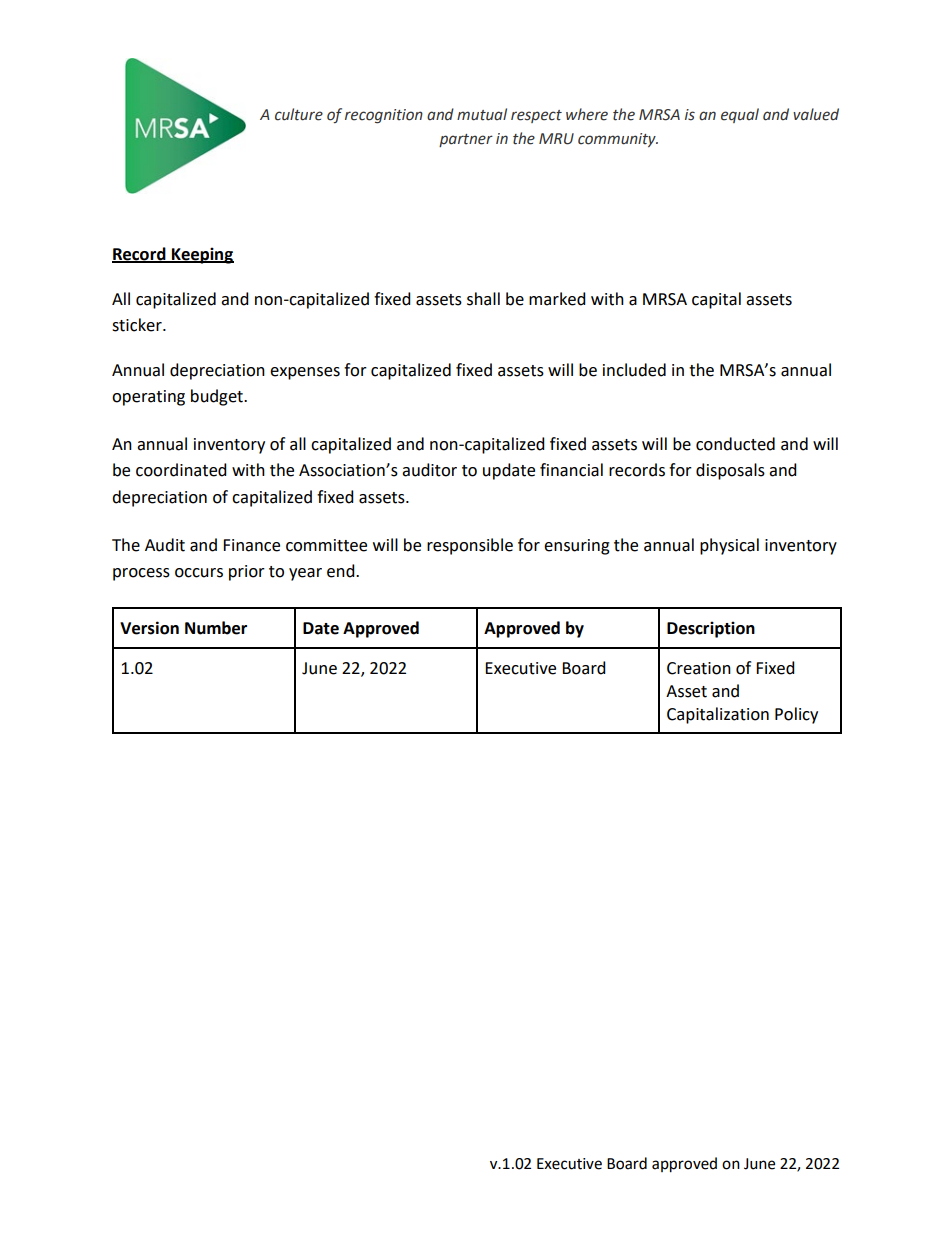  Describe the element at coordinates (216, 628) in the image. I see `Number` at that location.
